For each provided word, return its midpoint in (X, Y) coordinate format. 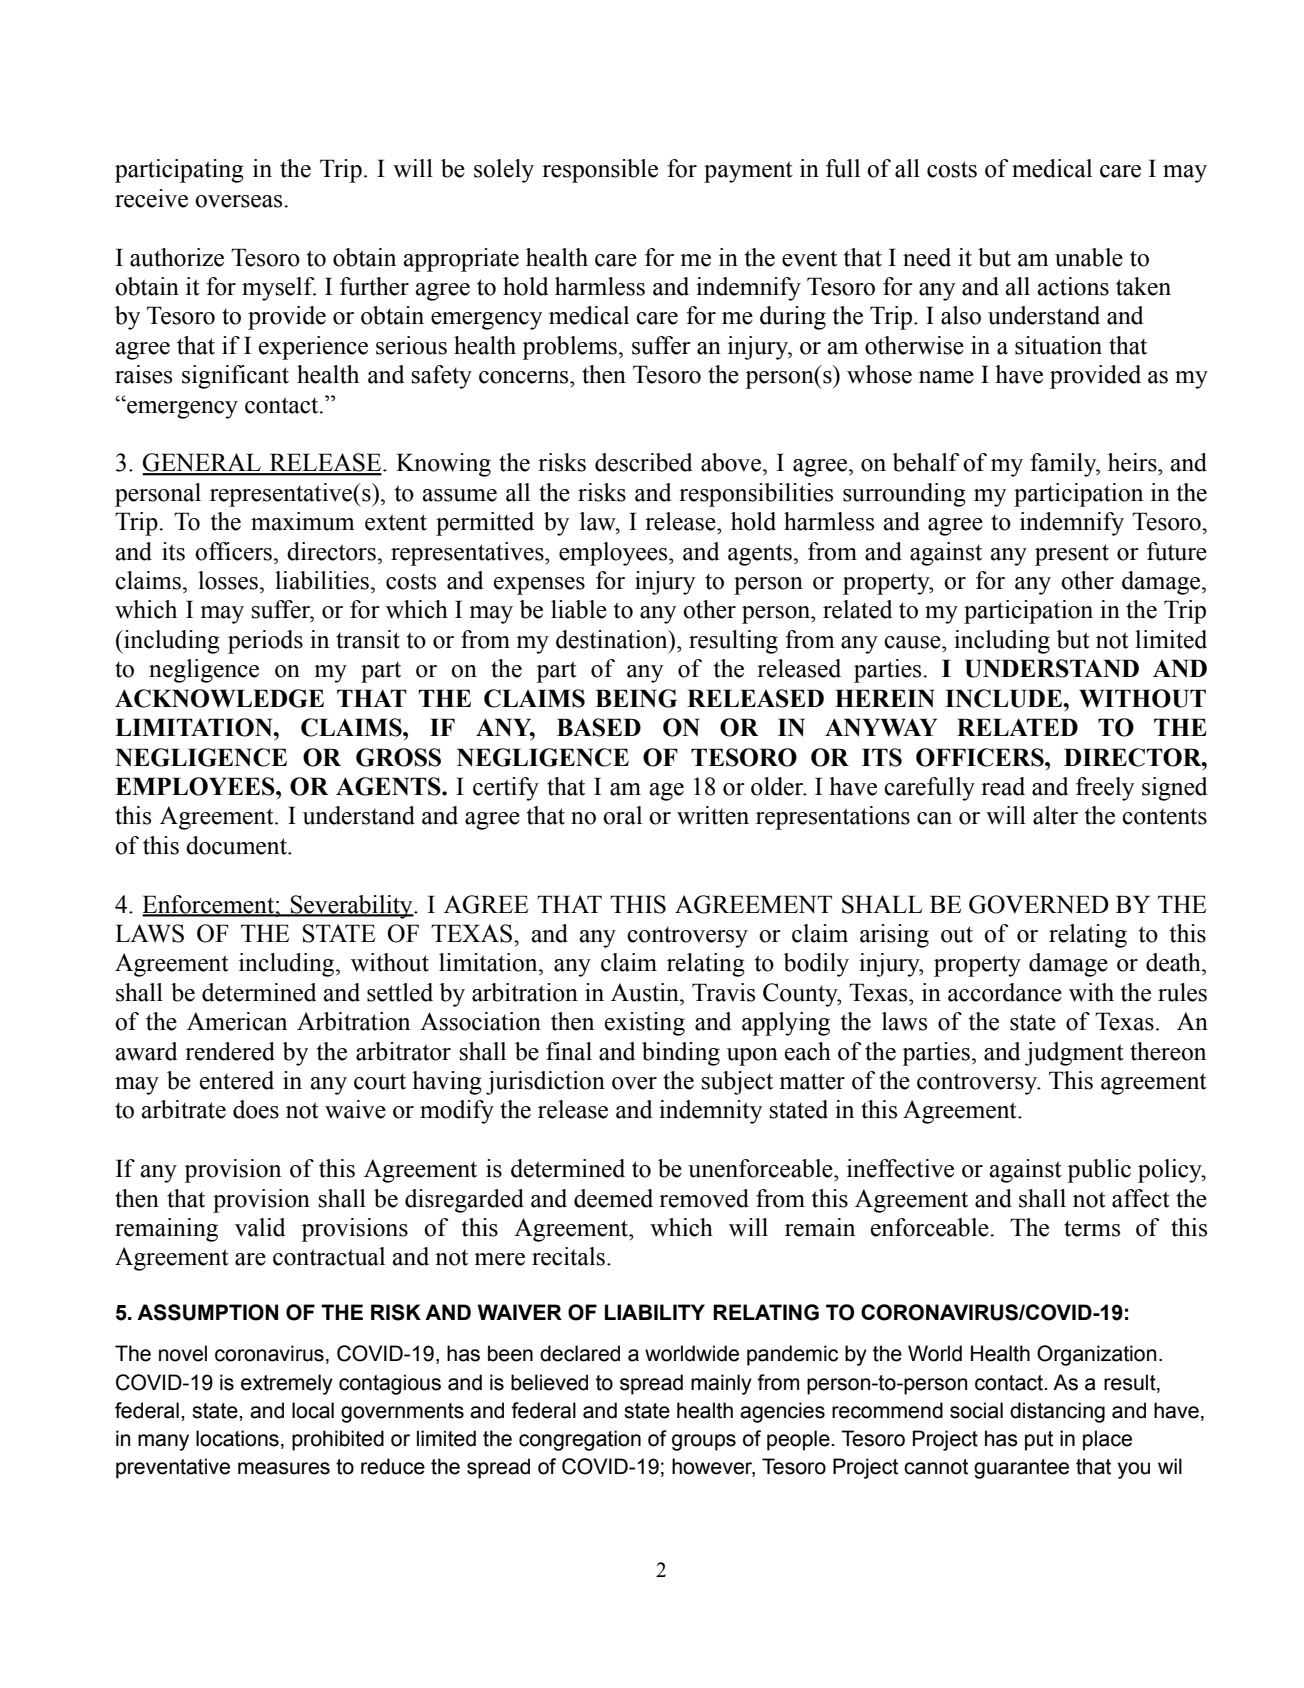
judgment (1074, 1054)
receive (151, 198)
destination (613, 639)
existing (645, 1024)
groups (704, 1442)
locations (237, 1438)
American (237, 1021)
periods (265, 642)
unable (1089, 257)
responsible (600, 171)
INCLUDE (1004, 698)
